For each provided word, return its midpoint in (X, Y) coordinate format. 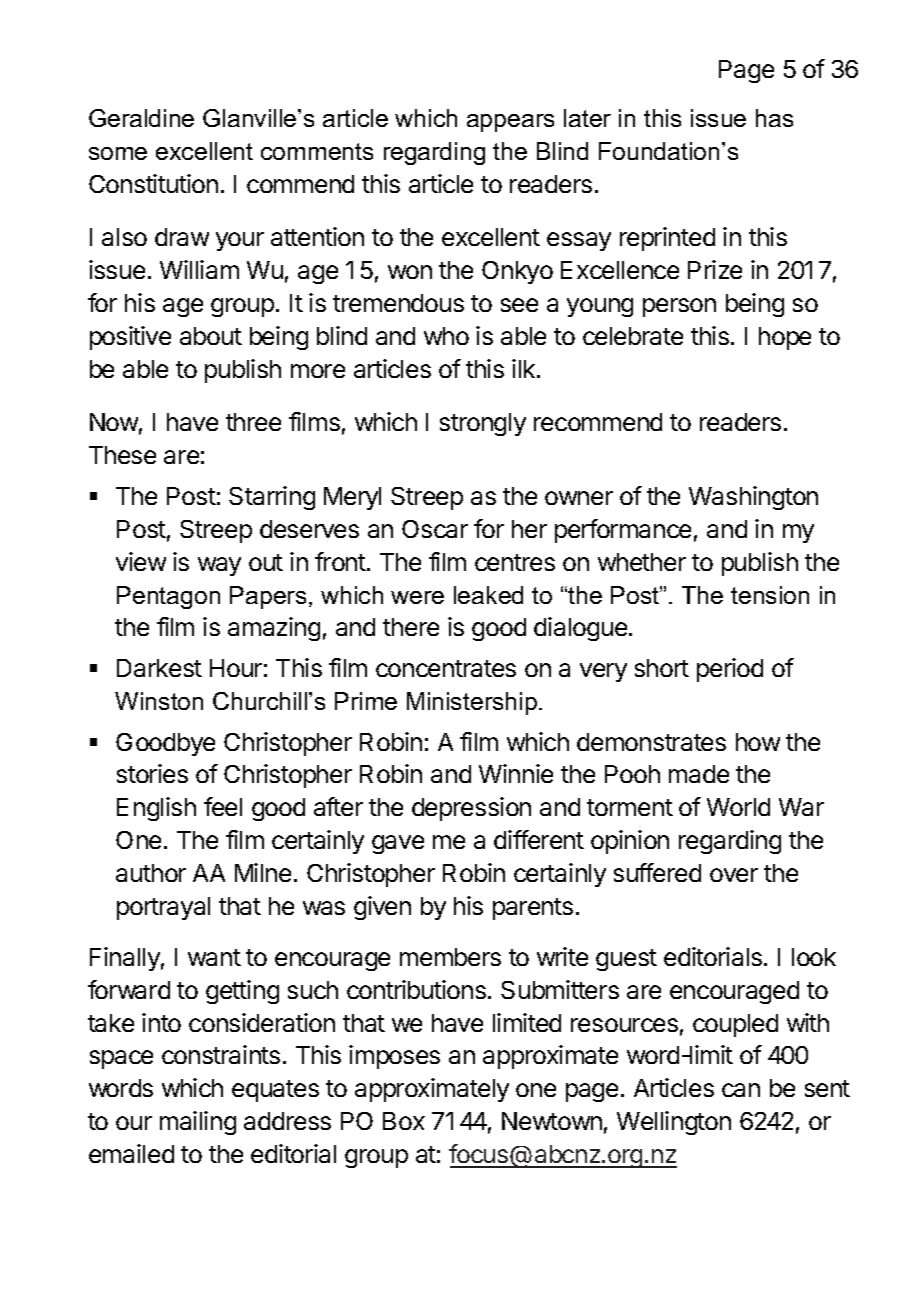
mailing (198, 1123)
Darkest (159, 668)
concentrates (446, 668)
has (774, 118)
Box (404, 1121)
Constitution (153, 183)
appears (510, 123)
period (730, 670)
